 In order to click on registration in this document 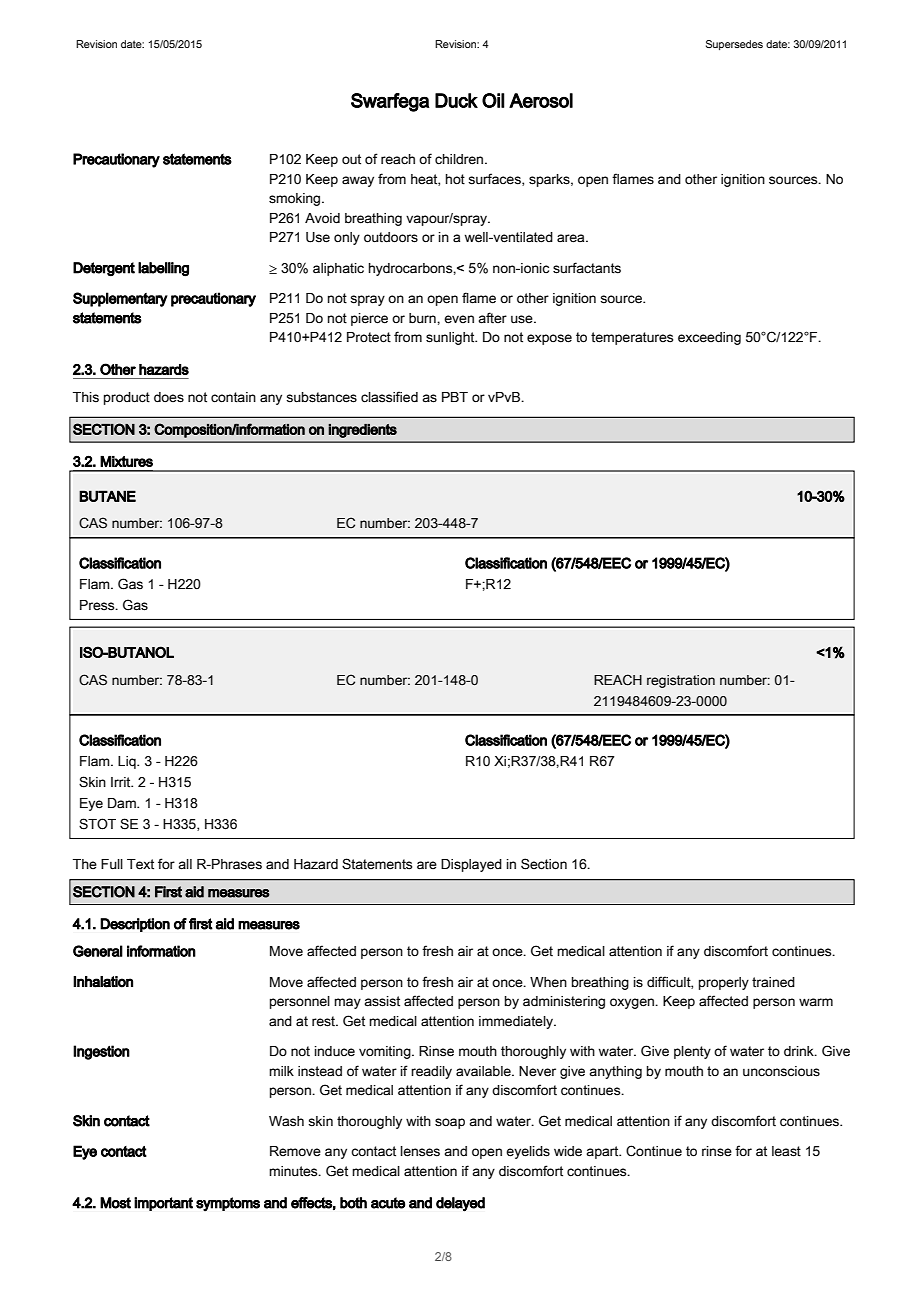, I will do `click(681, 681)`.
